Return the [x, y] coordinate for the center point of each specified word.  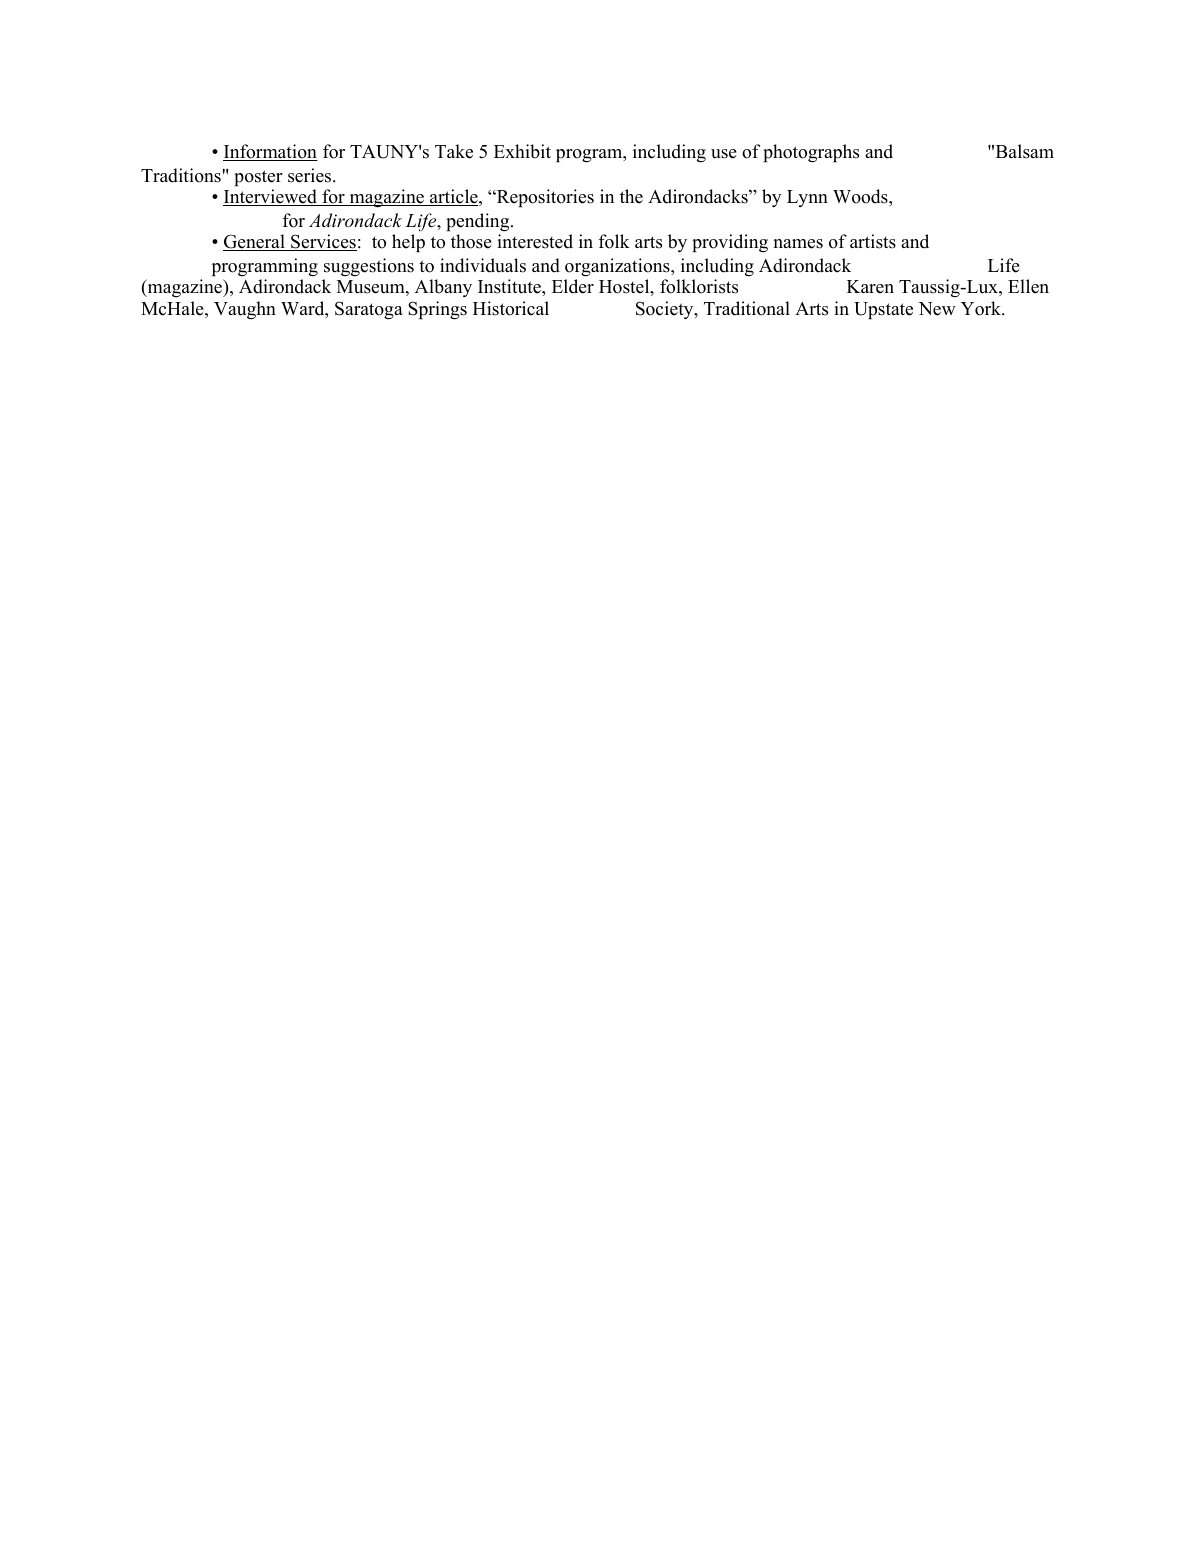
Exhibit [522, 151]
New [937, 309]
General [255, 242]
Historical [511, 308]
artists [873, 241]
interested [535, 241]
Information [270, 152]
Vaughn [245, 310]
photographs [811, 153]
